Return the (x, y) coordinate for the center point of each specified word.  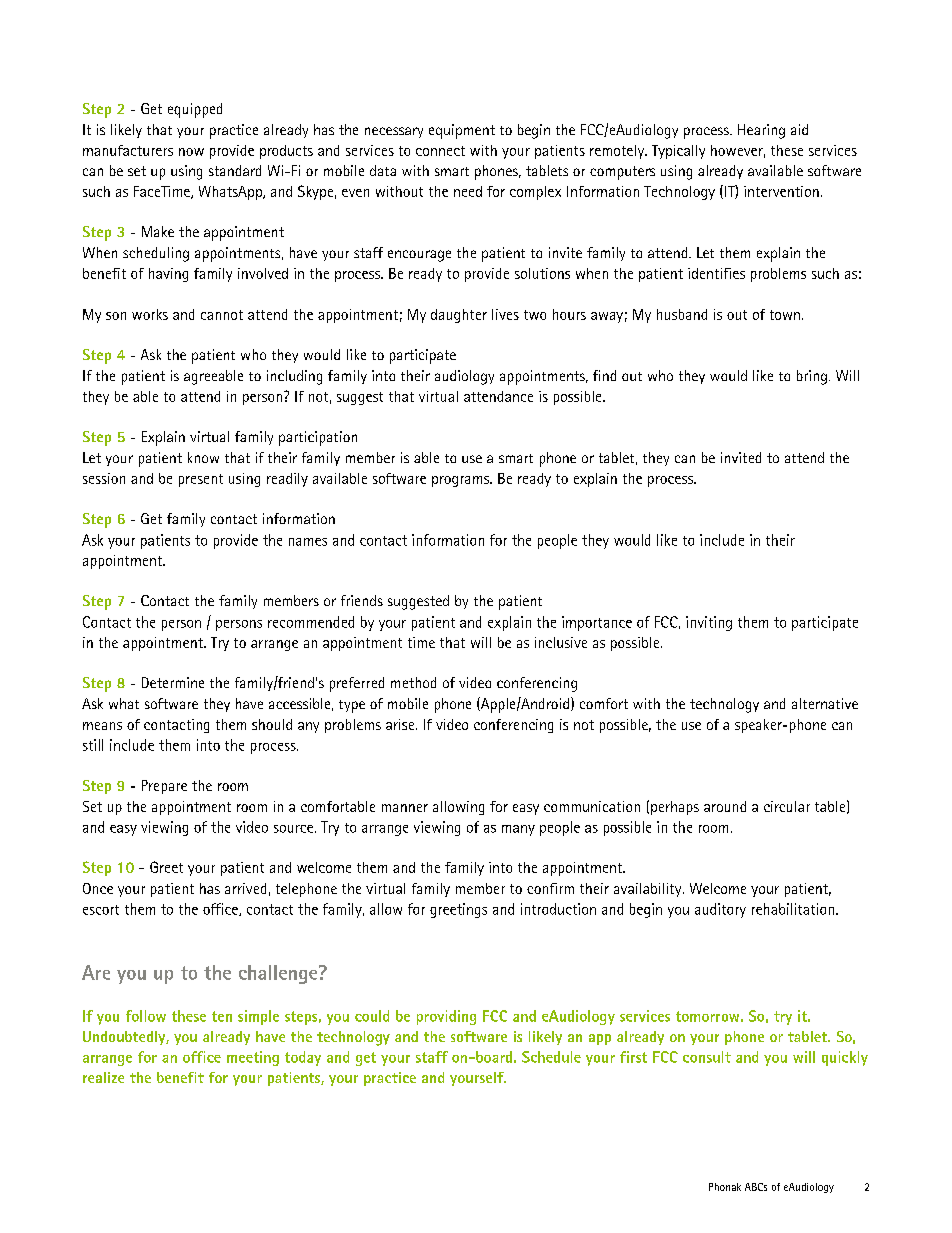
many (518, 830)
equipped (195, 110)
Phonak (725, 1187)
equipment (462, 131)
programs (462, 481)
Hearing (761, 131)
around (725, 806)
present (201, 480)
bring (812, 377)
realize (103, 1077)
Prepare (164, 787)
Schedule (551, 1057)
